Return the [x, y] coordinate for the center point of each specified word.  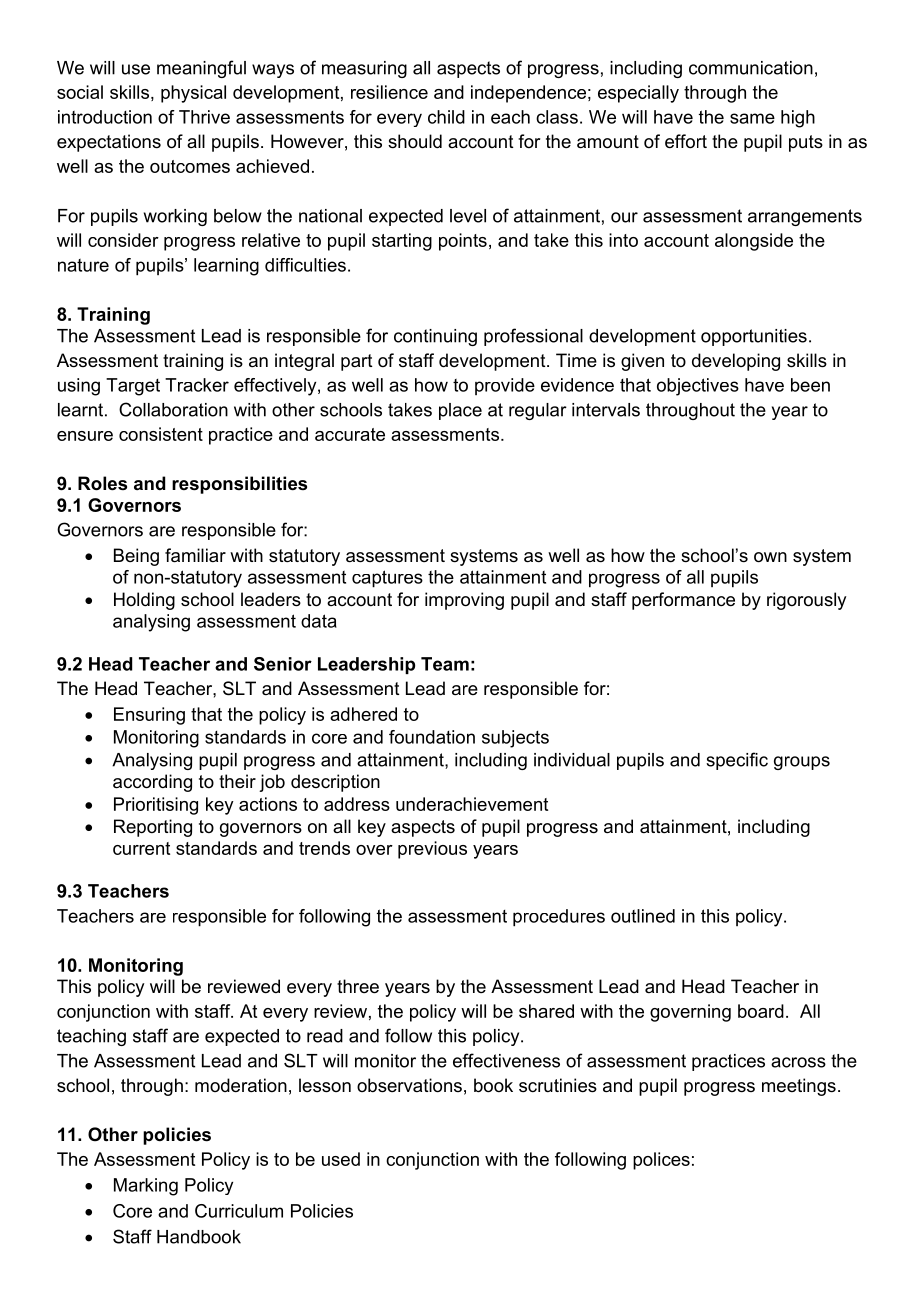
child [446, 117]
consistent [161, 434]
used [341, 1159]
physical [193, 94]
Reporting [153, 828]
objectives [698, 387]
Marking [146, 1187]
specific [737, 761]
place [460, 411]
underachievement [472, 804]
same [752, 118]
